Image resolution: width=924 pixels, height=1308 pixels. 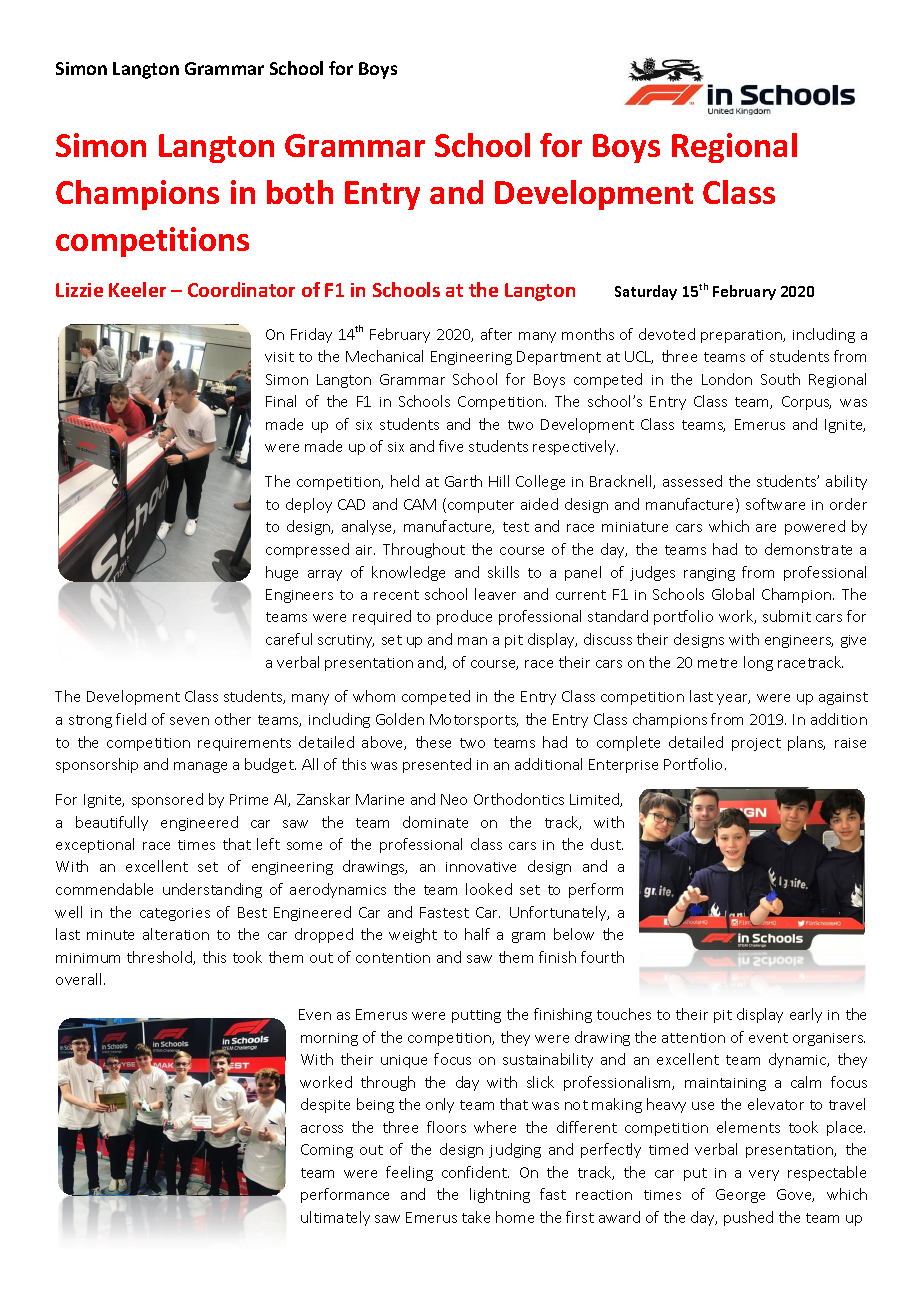 I want to click on both, so click(x=300, y=192).
